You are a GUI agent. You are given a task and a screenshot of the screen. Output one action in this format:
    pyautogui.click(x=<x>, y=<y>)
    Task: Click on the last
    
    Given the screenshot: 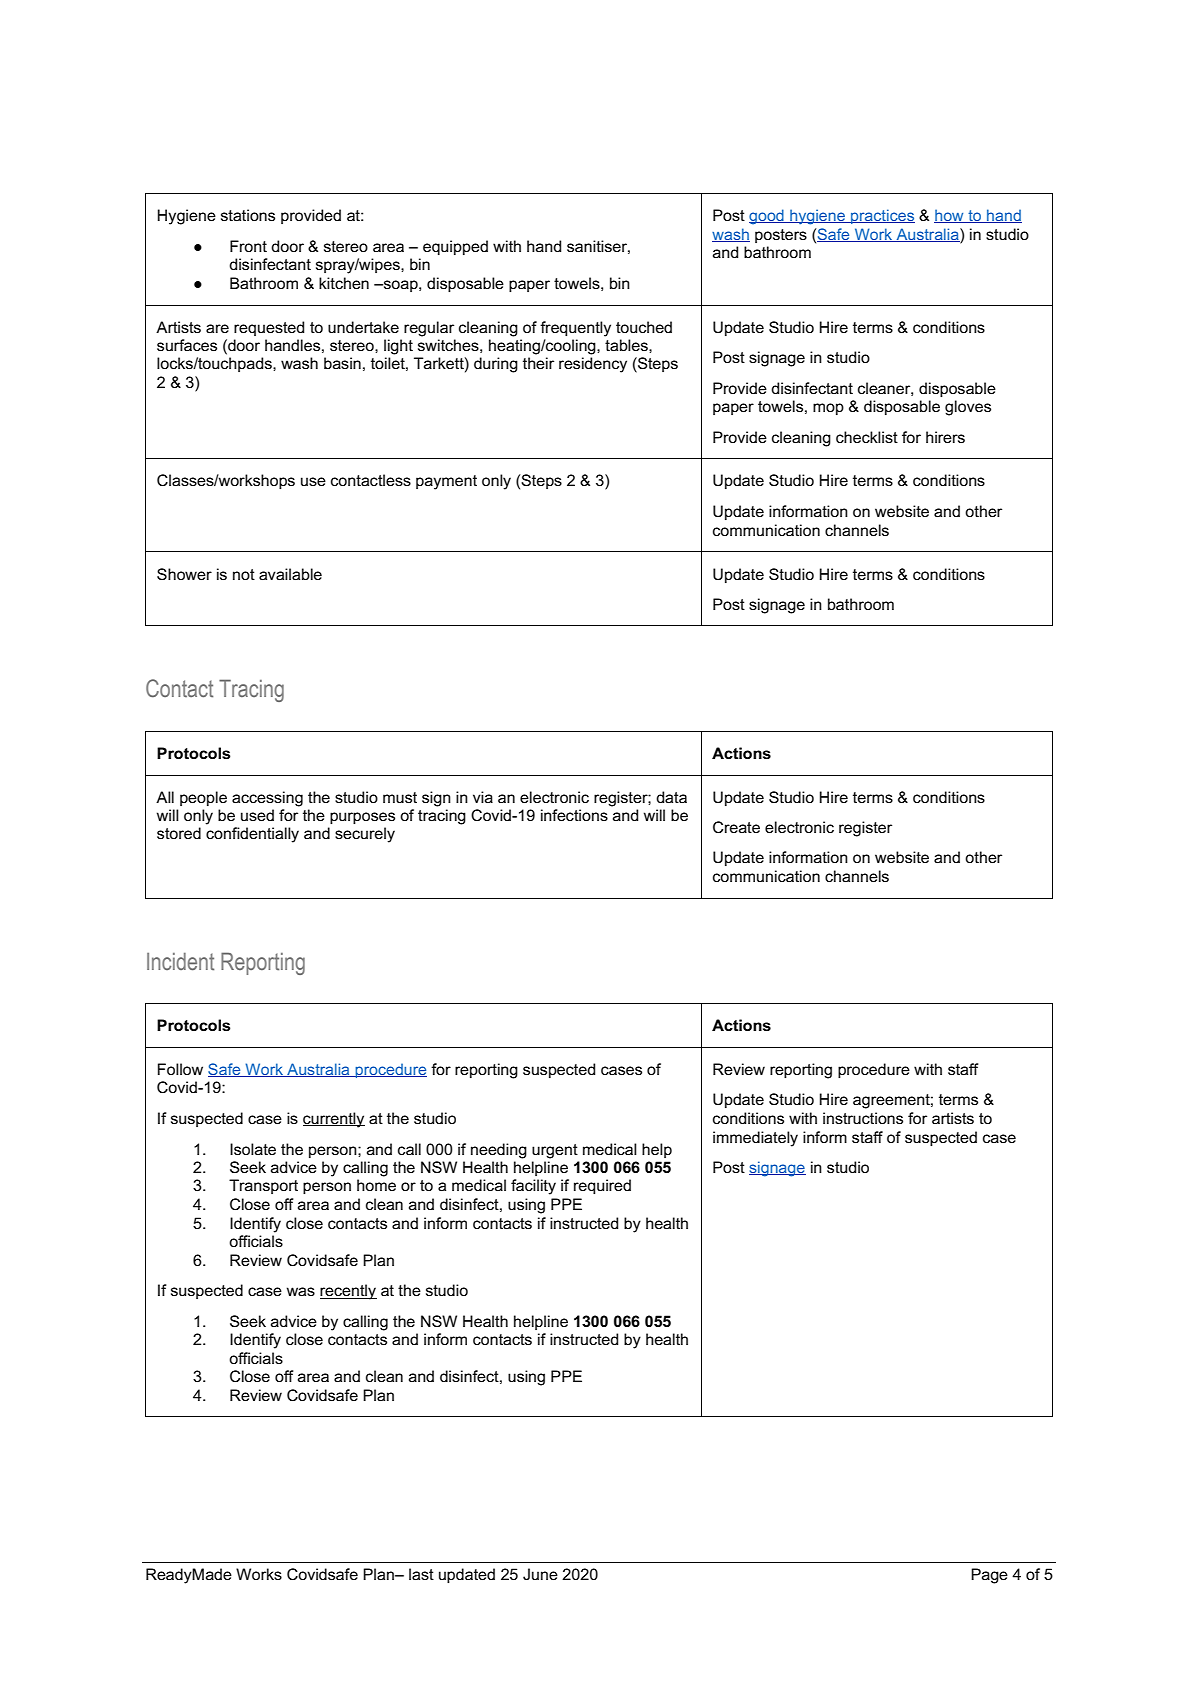 What is the action you would take?
    pyautogui.click(x=421, y=1574)
